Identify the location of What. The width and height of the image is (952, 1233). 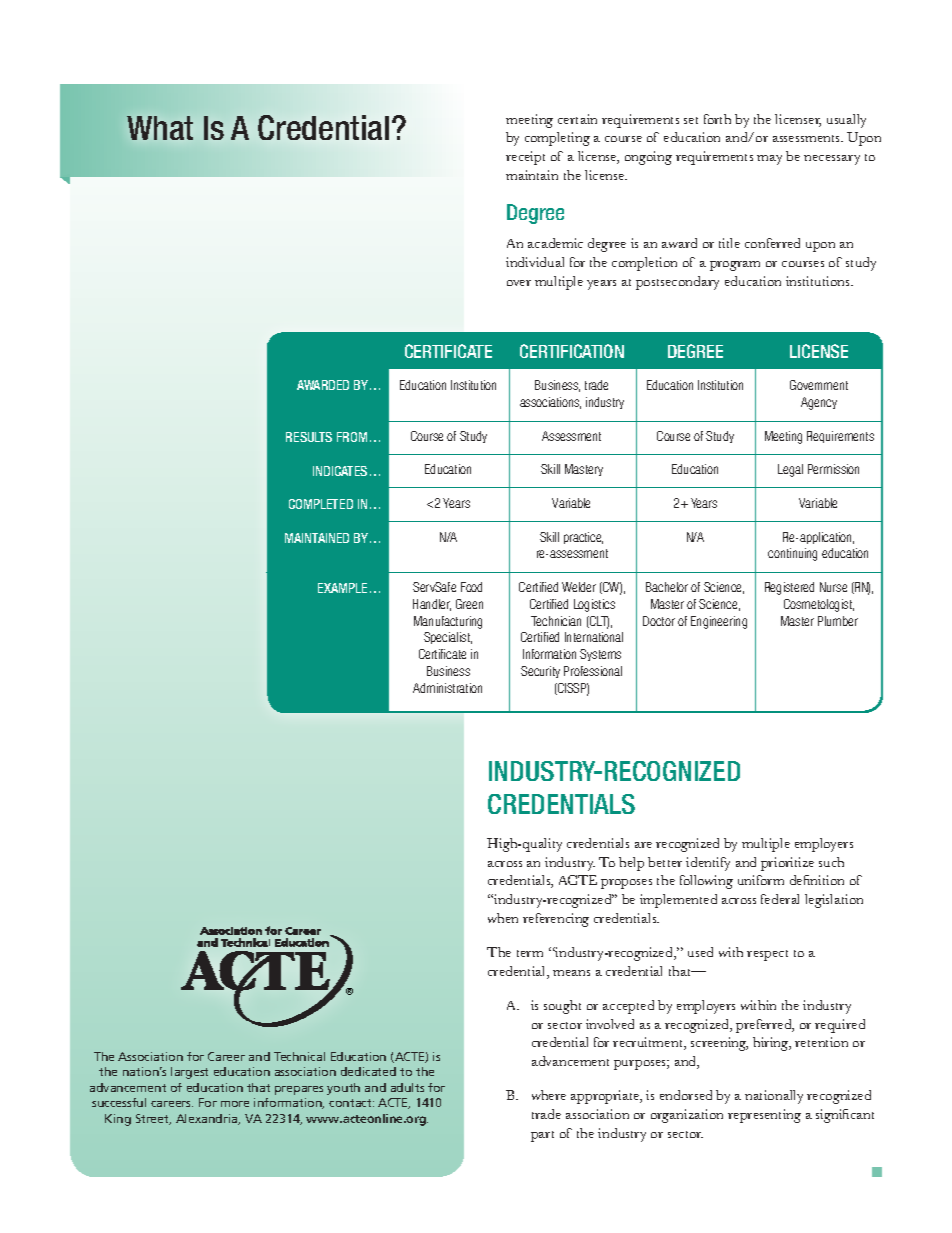
(160, 128).
